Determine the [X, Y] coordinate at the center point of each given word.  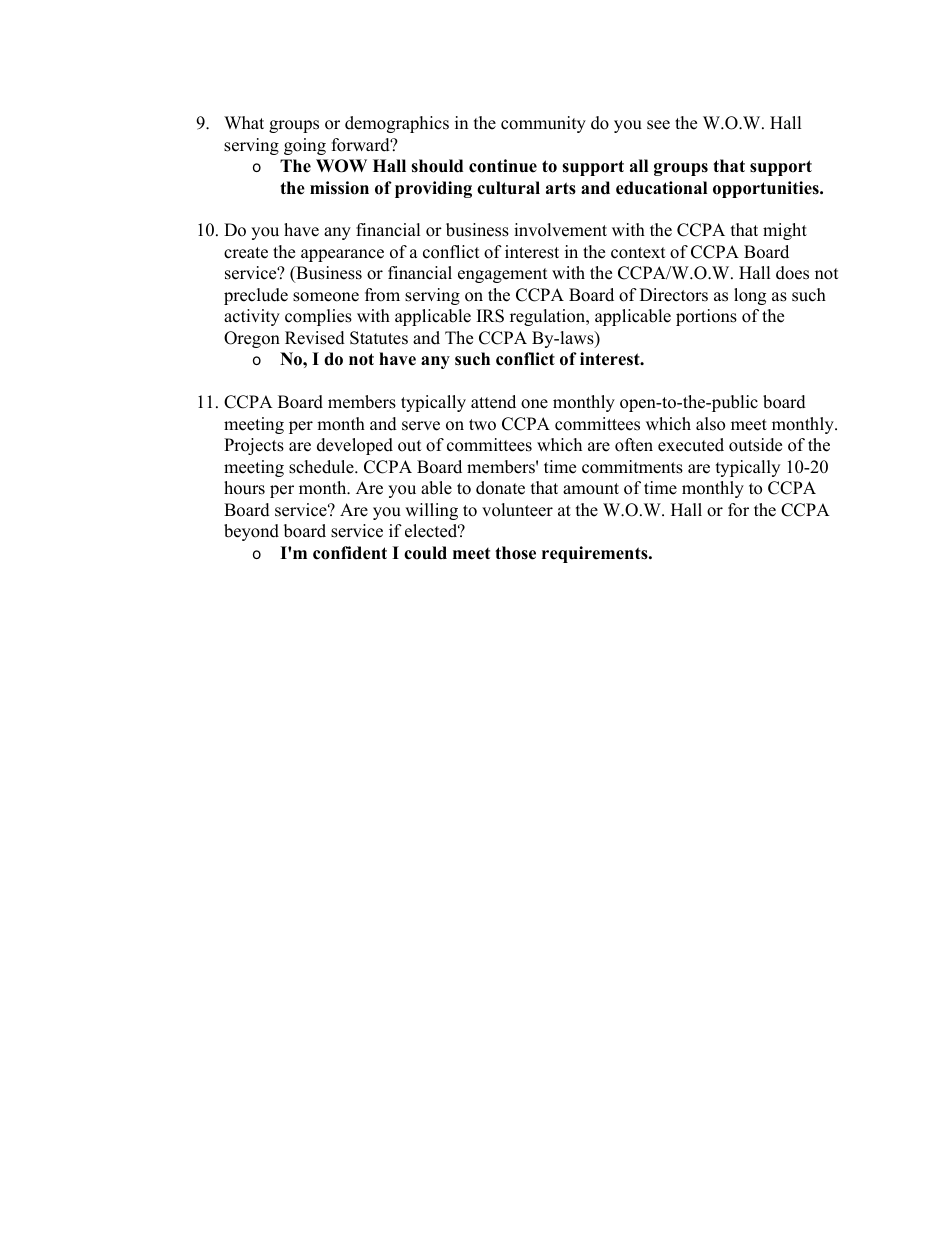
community [543, 124]
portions [706, 317]
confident [350, 553]
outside [755, 445]
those [515, 553]
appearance [342, 255]
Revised [315, 338]
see [658, 125]
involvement [560, 230]
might [785, 231]
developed [355, 446]
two [482, 425]
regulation [549, 317]
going [305, 146]
